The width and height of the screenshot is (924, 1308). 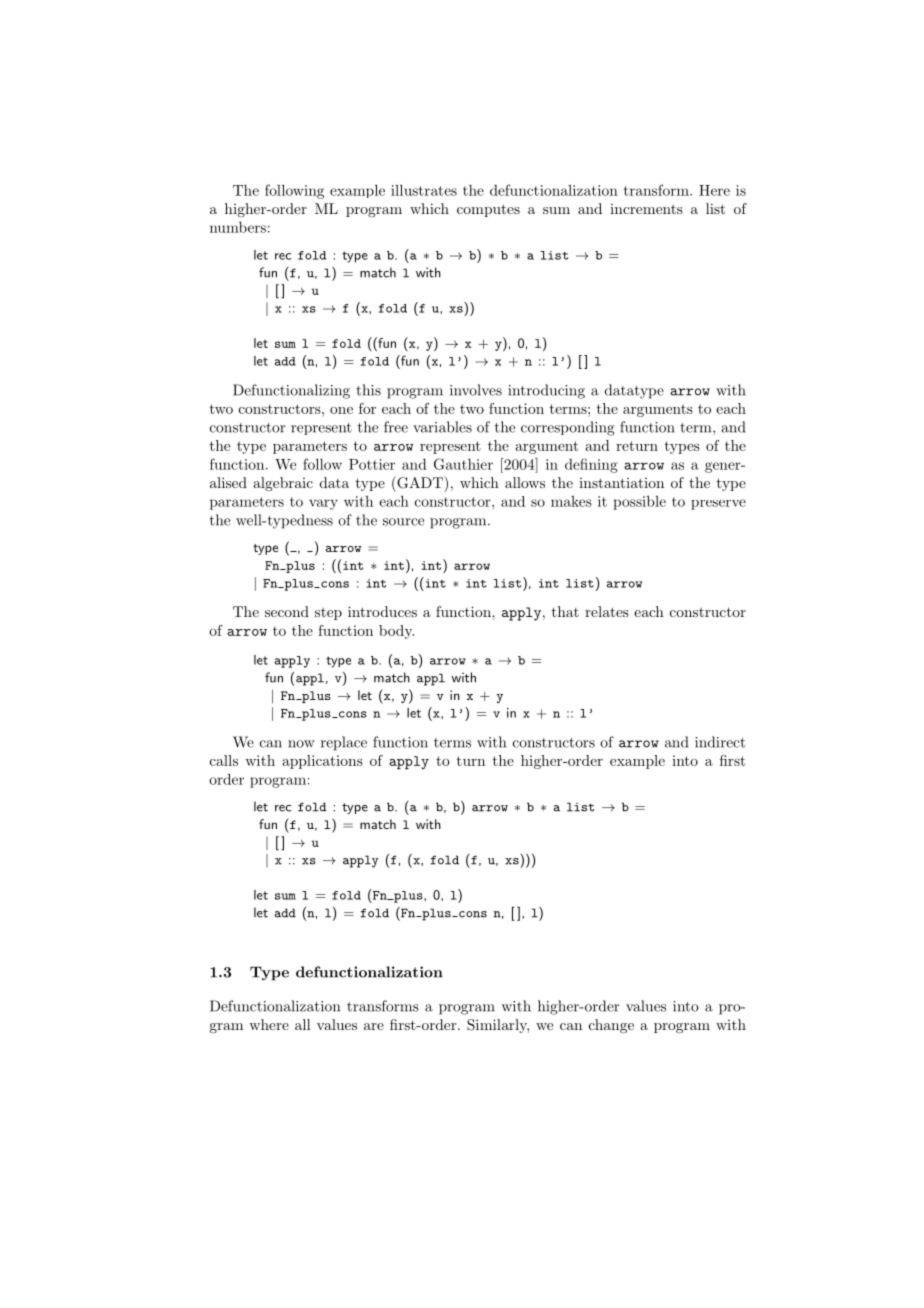 I want to click on instantiation, so click(x=621, y=483).
